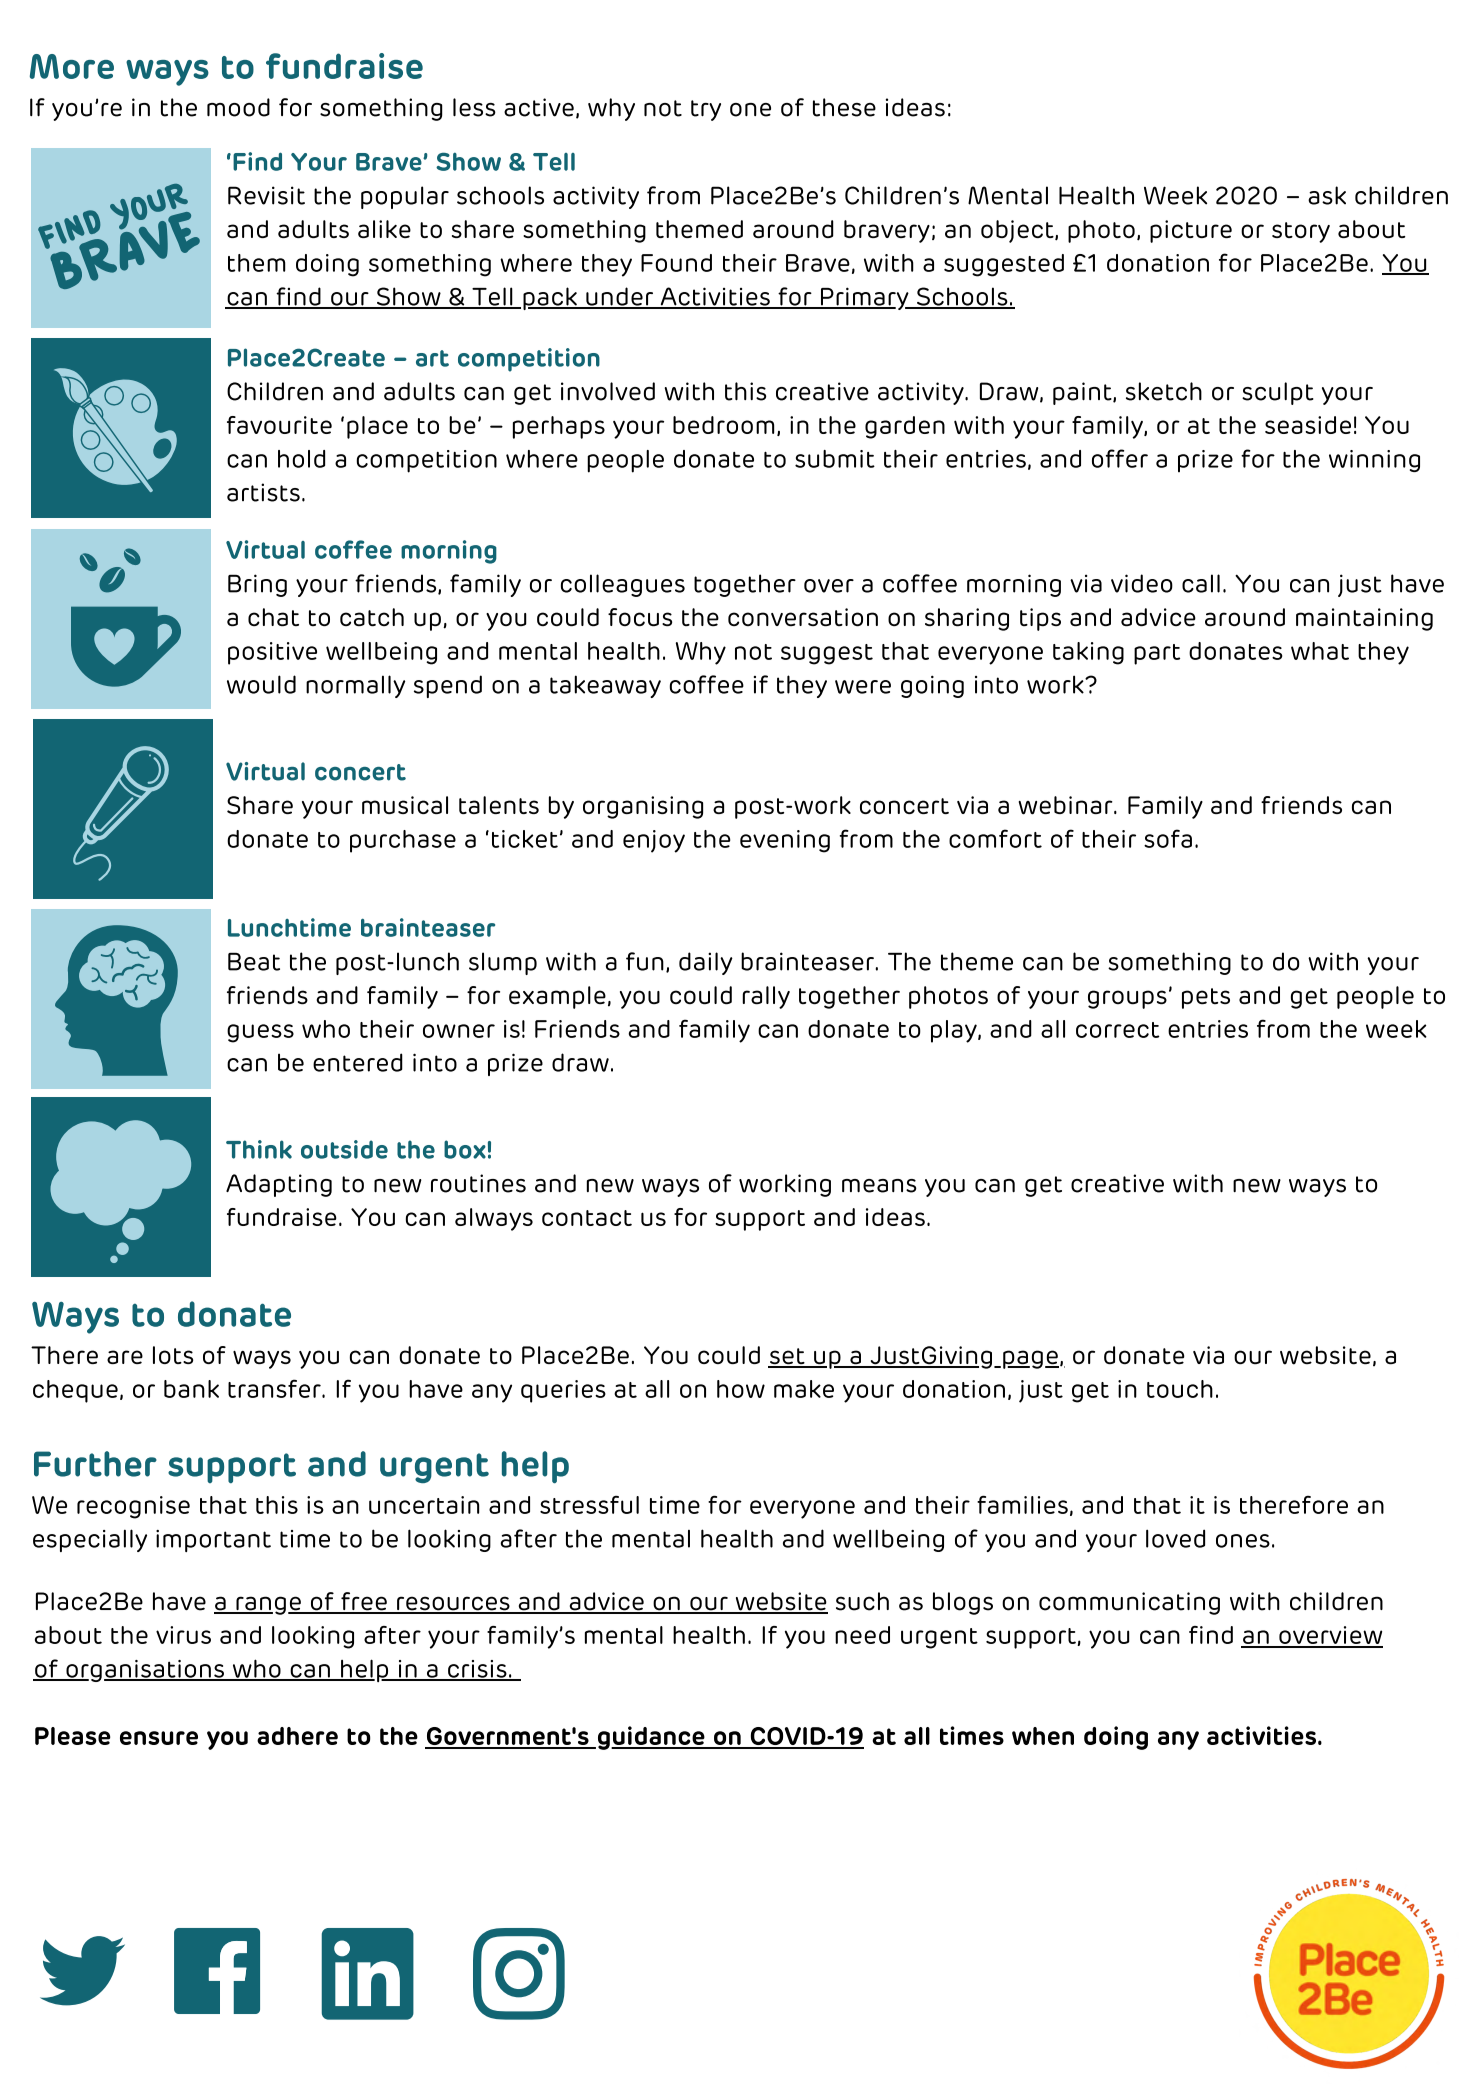 This screenshot has width=1484, height=2100. I want to click on means, so click(879, 1186).
